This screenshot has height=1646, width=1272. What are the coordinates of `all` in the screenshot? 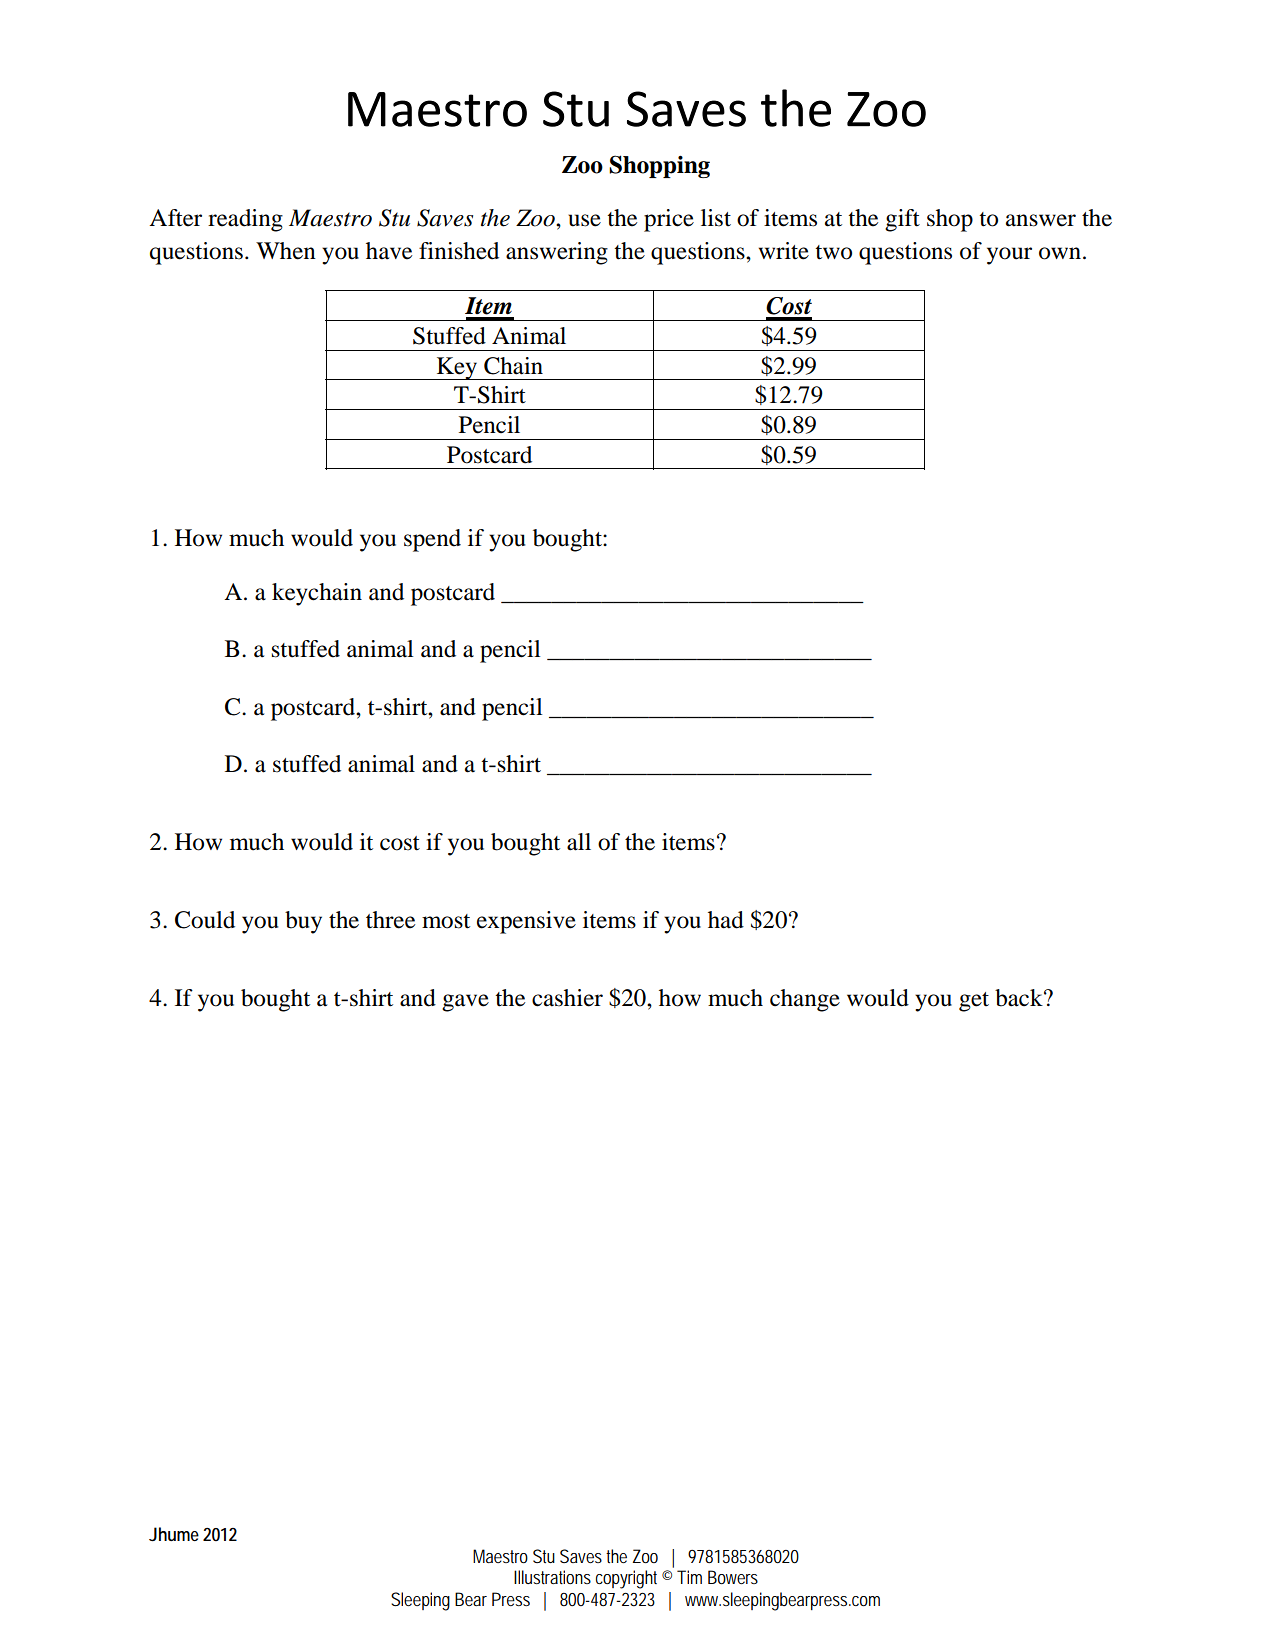 It's located at (579, 842).
